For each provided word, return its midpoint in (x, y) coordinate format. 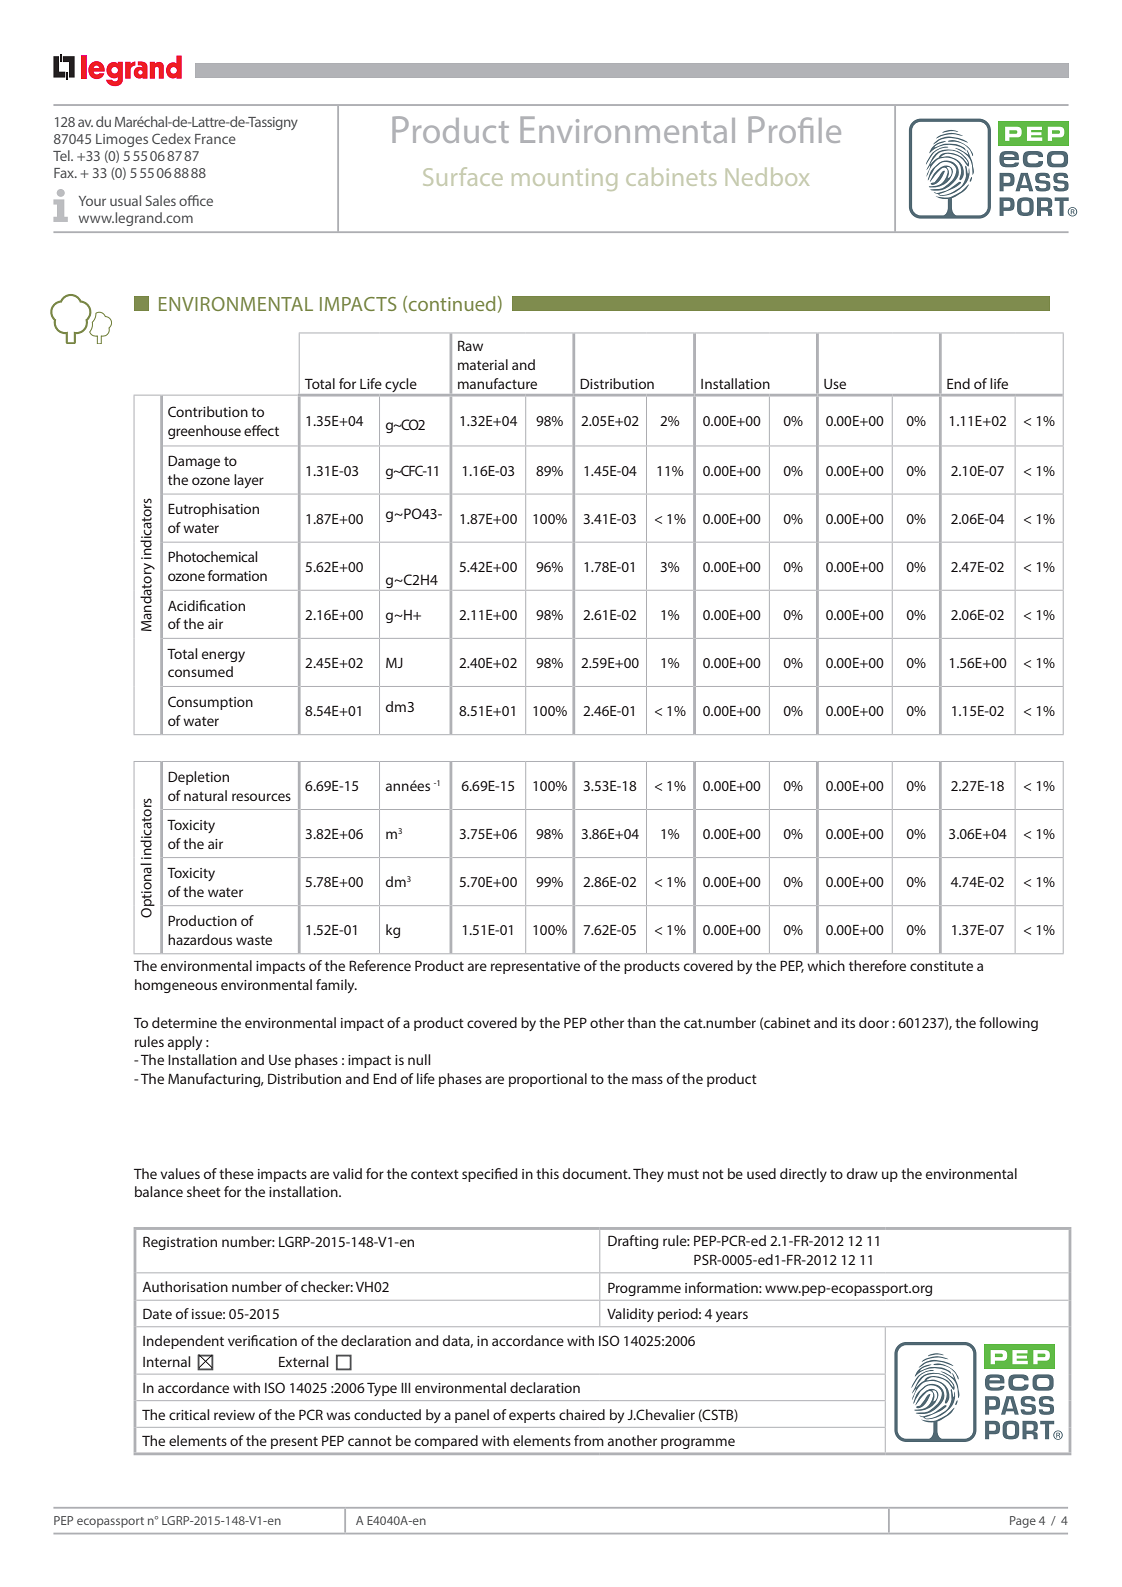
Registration (180, 1243)
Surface (463, 176)
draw (862, 1173)
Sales (161, 200)
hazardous (200, 939)
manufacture (497, 383)
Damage (194, 462)
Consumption (210, 703)
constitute (941, 966)
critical (189, 1414)
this (547, 1173)
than (641, 1022)
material (483, 364)
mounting (564, 180)
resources (261, 797)
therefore (877, 965)
